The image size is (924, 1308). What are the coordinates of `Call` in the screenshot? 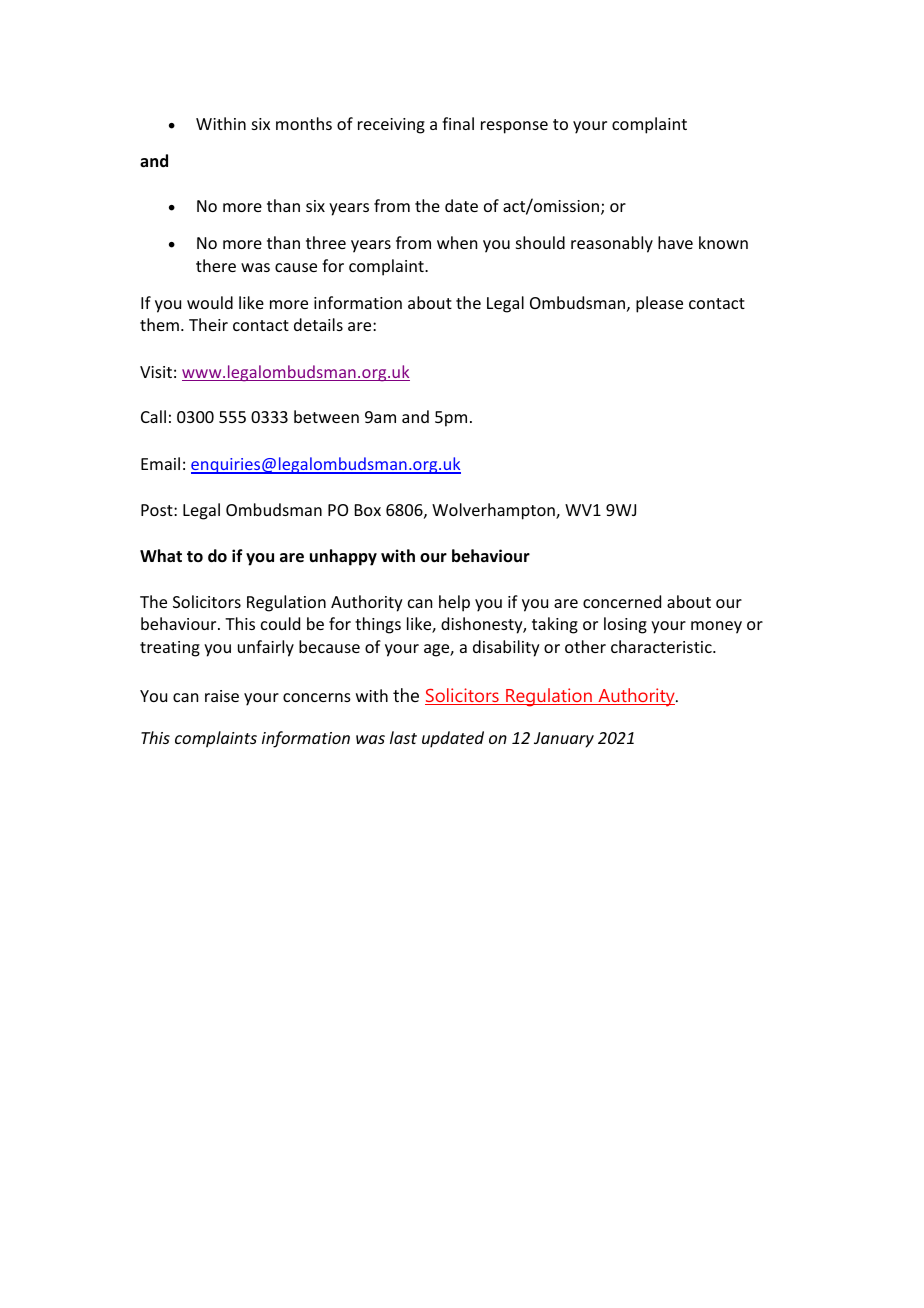 It's located at (153, 416).
